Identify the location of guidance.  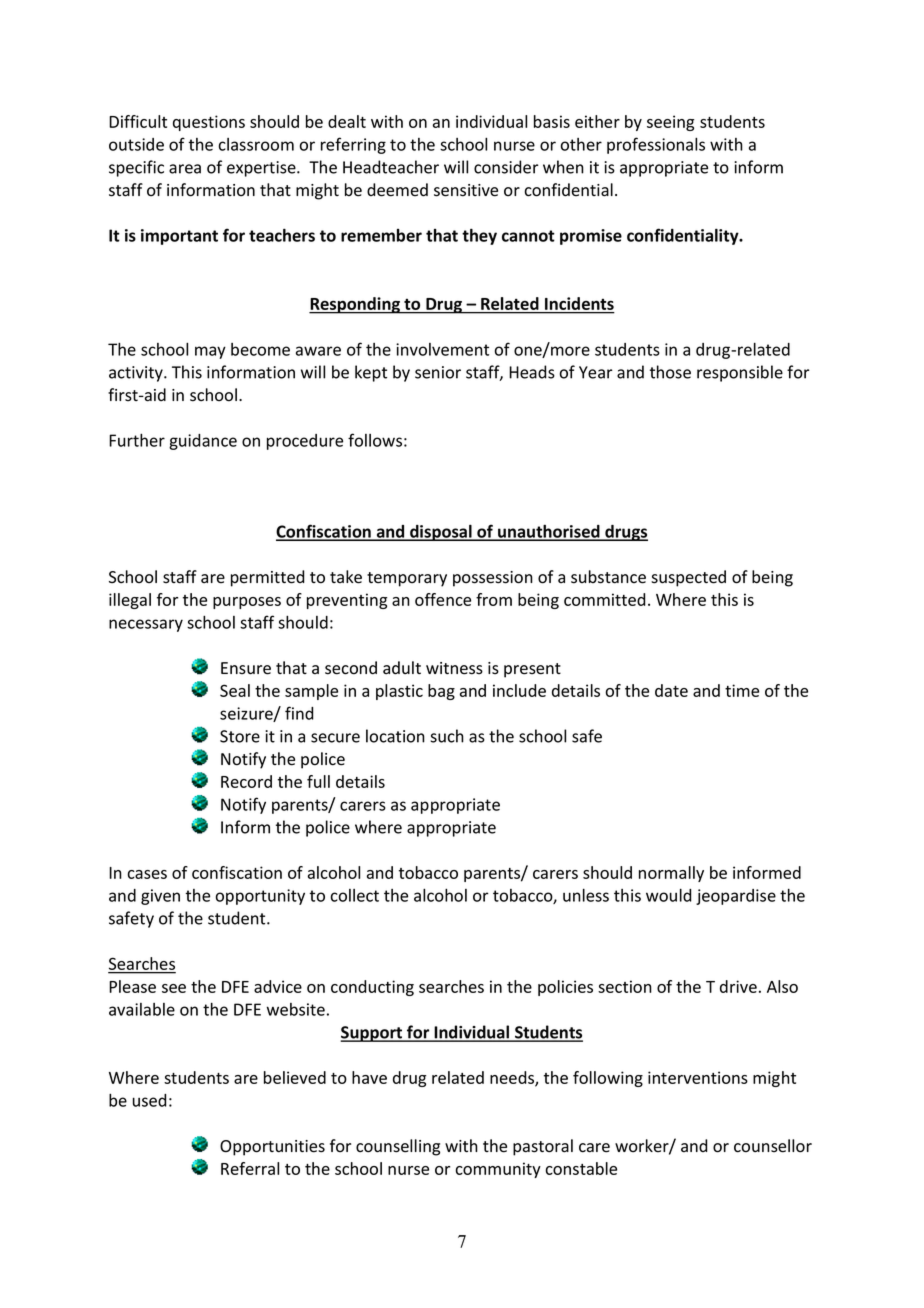
(203, 442).
